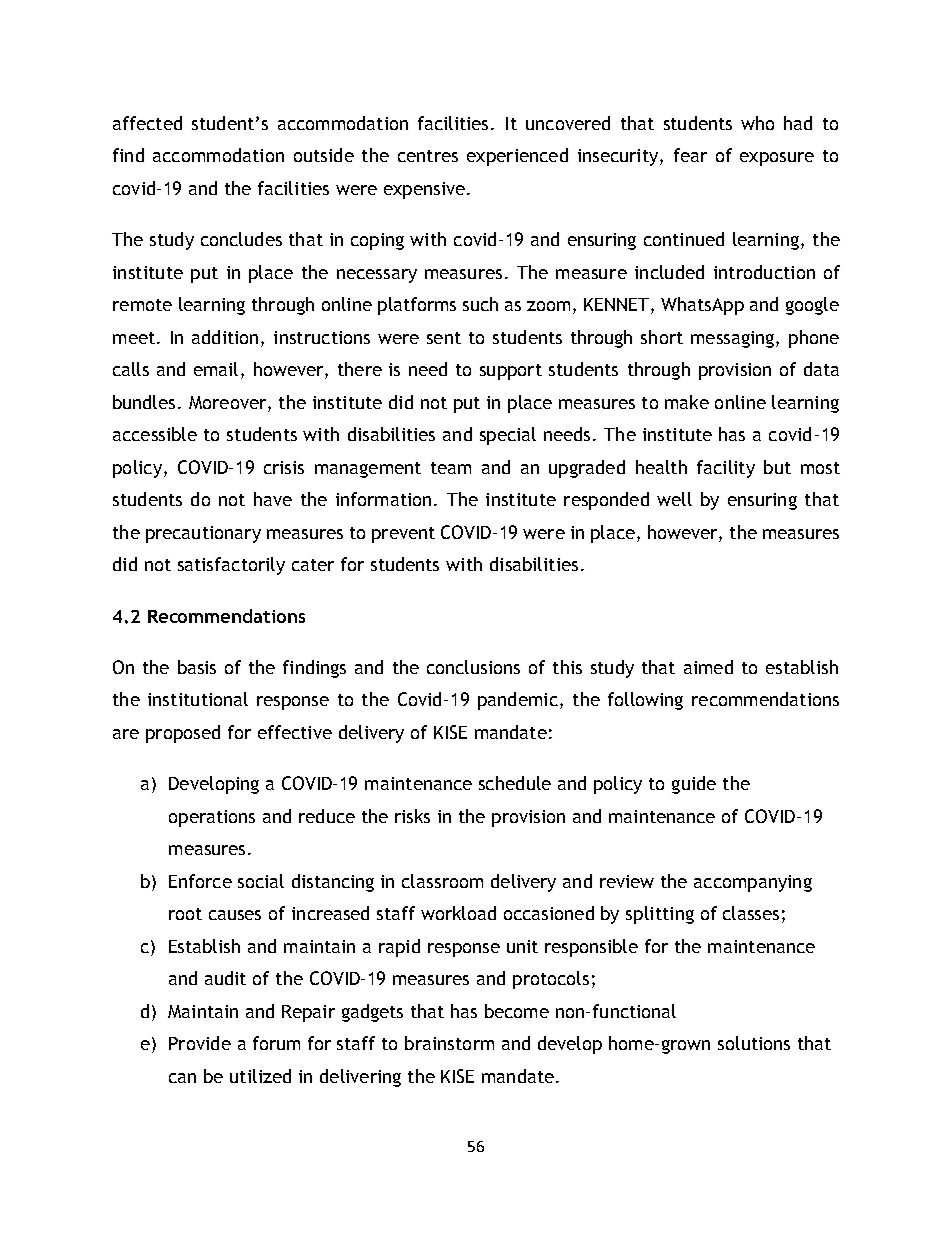 This document has height=1233, width=952. Describe the element at coordinates (777, 159) in the document. I see `exposure` at that location.
